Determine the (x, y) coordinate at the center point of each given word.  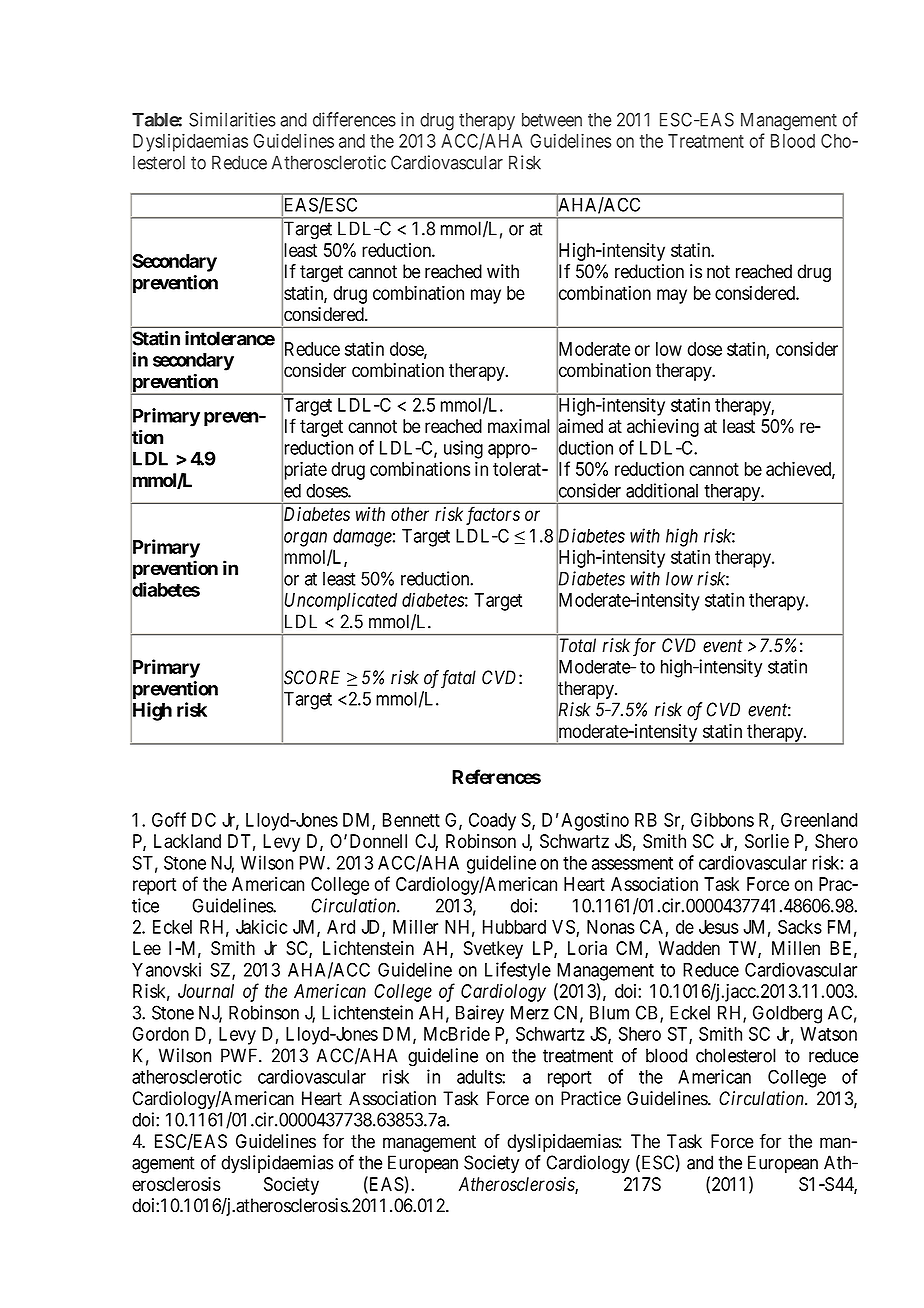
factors (493, 515)
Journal (206, 991)
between (552, 120)
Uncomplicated (341, 601)
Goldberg (787, 1014)
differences (354, 119)
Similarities (232, 119)
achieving (663, 428)
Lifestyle (518, 971)
